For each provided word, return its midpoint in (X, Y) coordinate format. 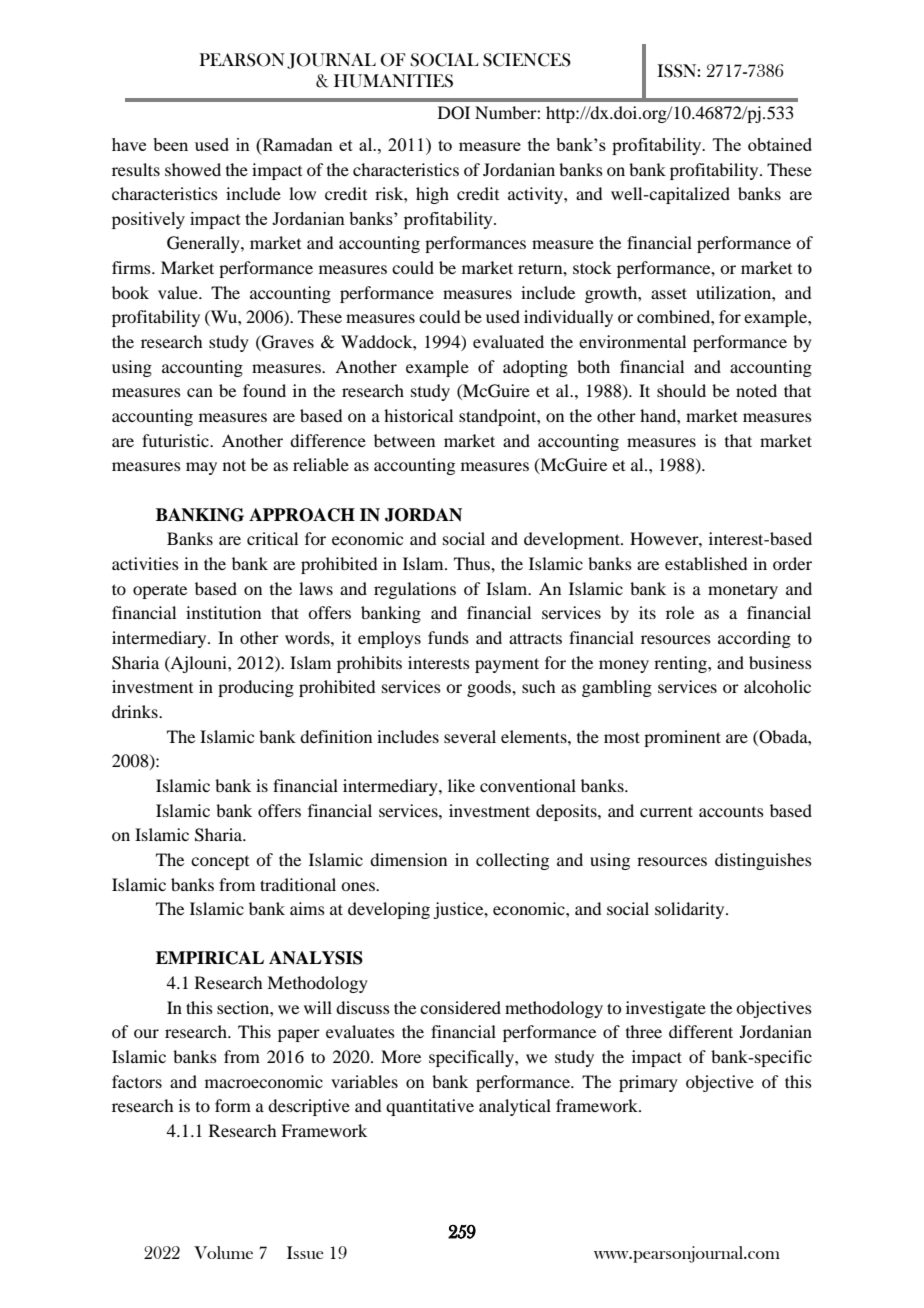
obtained (780, 144)
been (170, 144)
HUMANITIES (393, 81)
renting (681, 664)
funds (448, 637)
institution (223, 612)
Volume (223, 1252)
